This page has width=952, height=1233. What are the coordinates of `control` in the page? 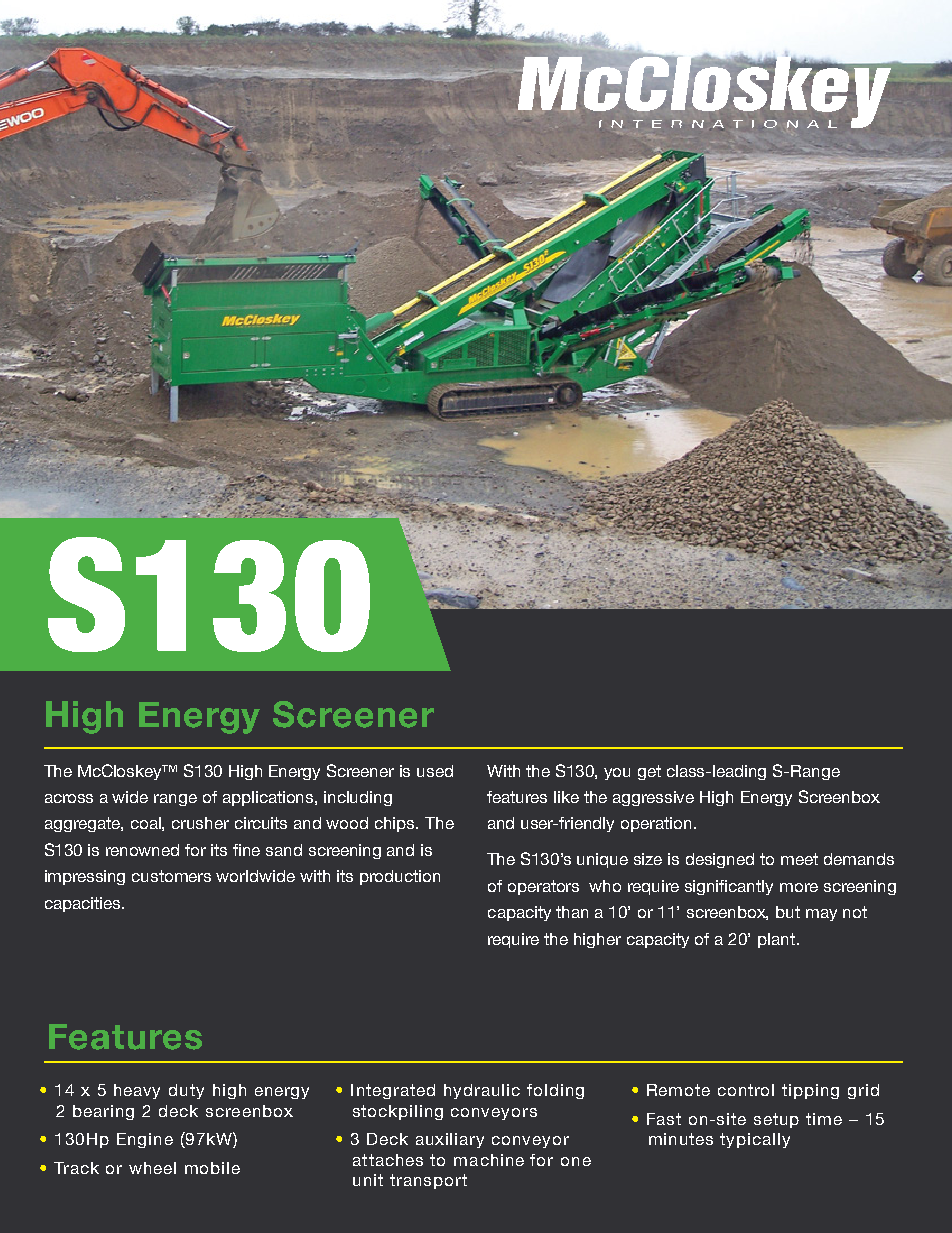 It's located at (746, 1090).
